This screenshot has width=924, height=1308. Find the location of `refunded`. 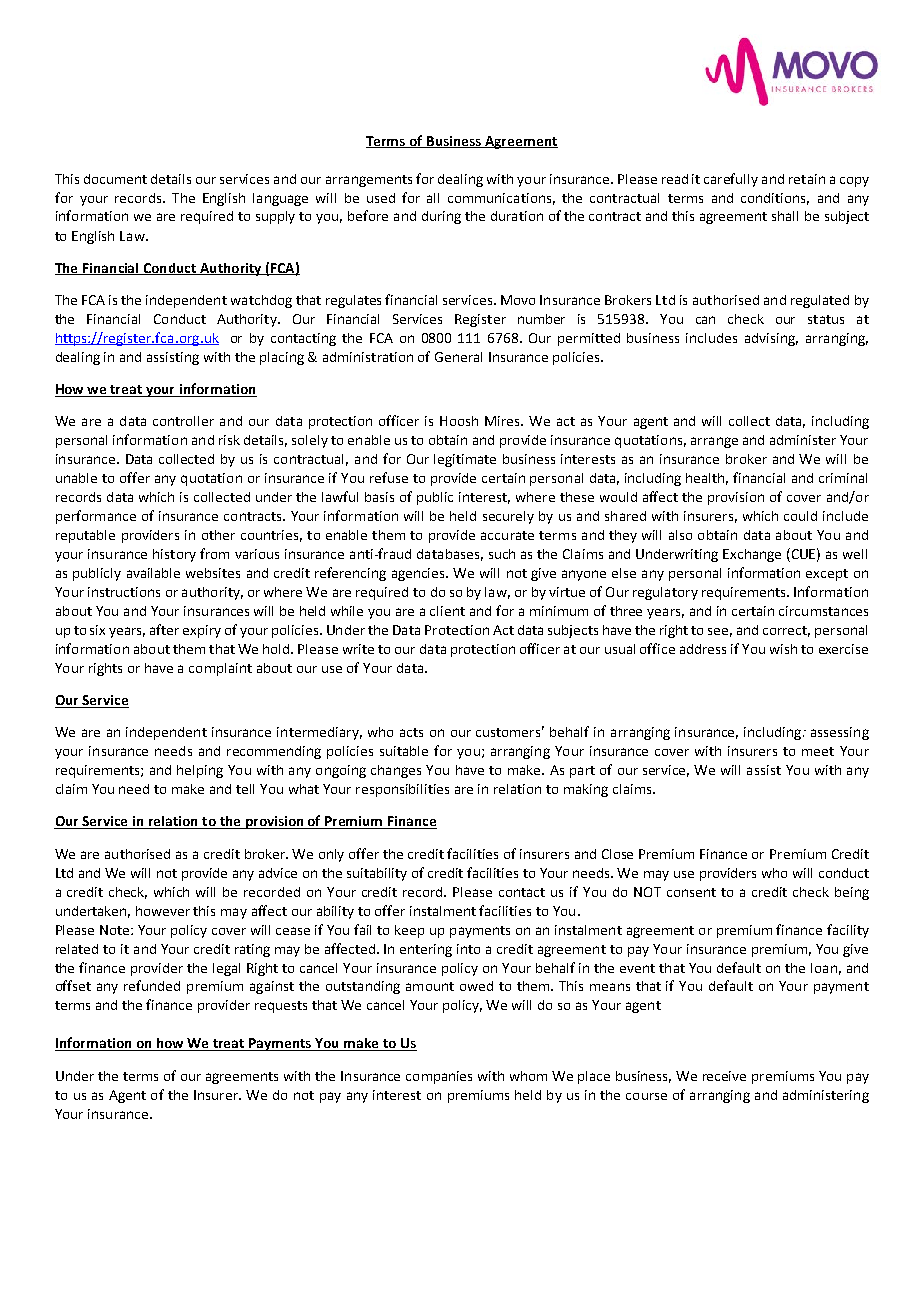

refunded is located at coordinates (152, 985).
